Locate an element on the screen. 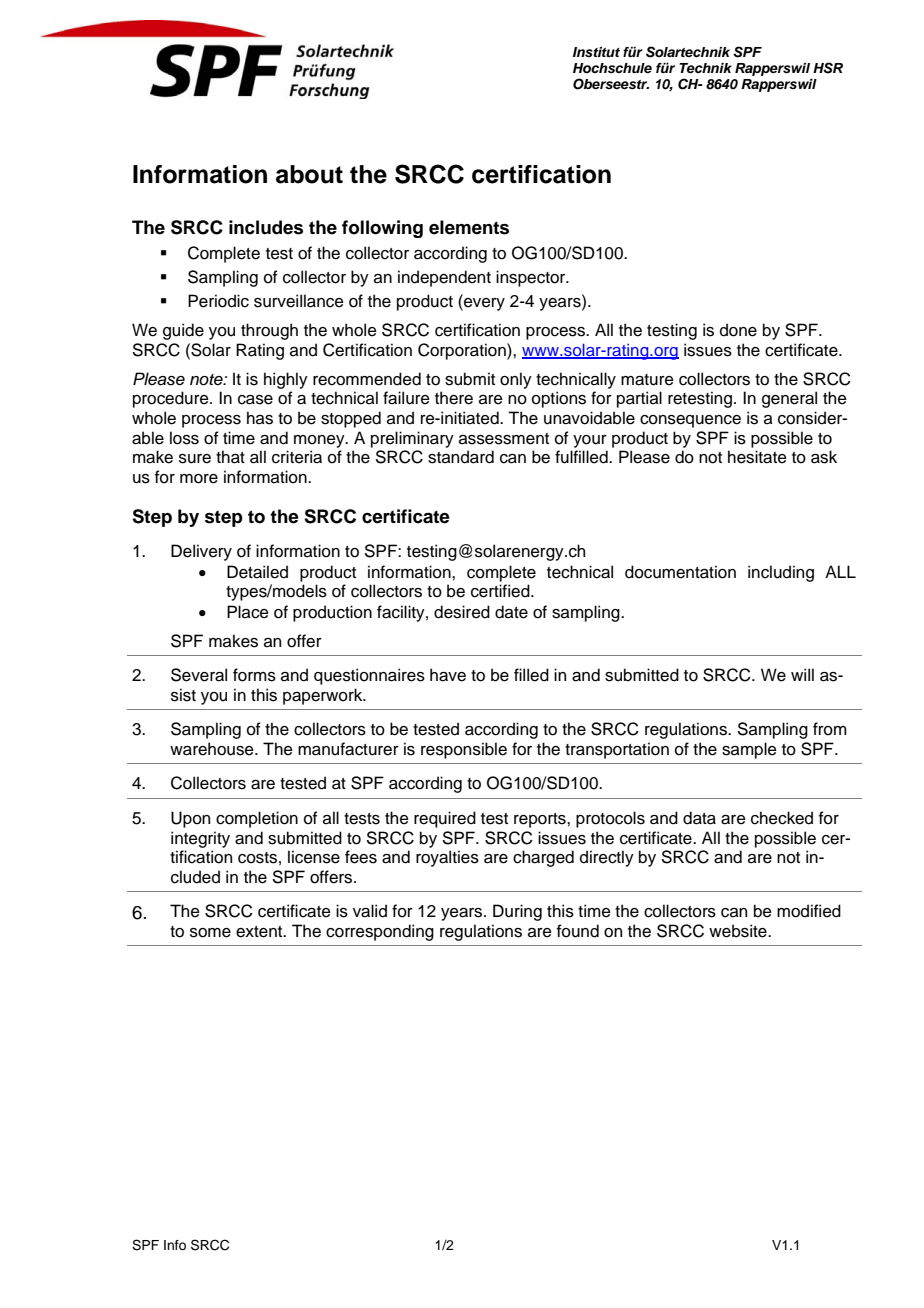  website is located at coordinates (739, 931).
